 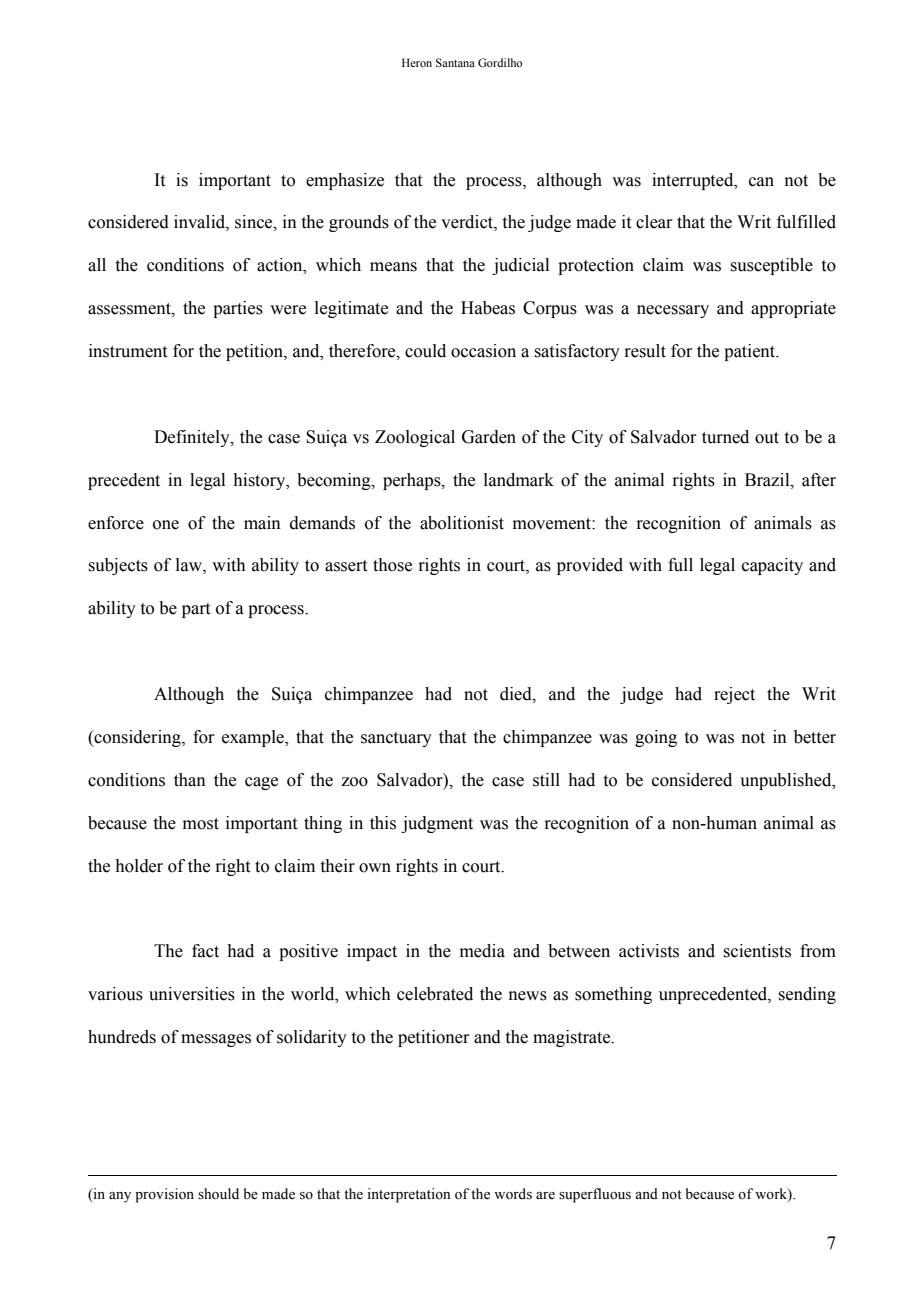 I want to click on than, so click(x=190, y=780).
